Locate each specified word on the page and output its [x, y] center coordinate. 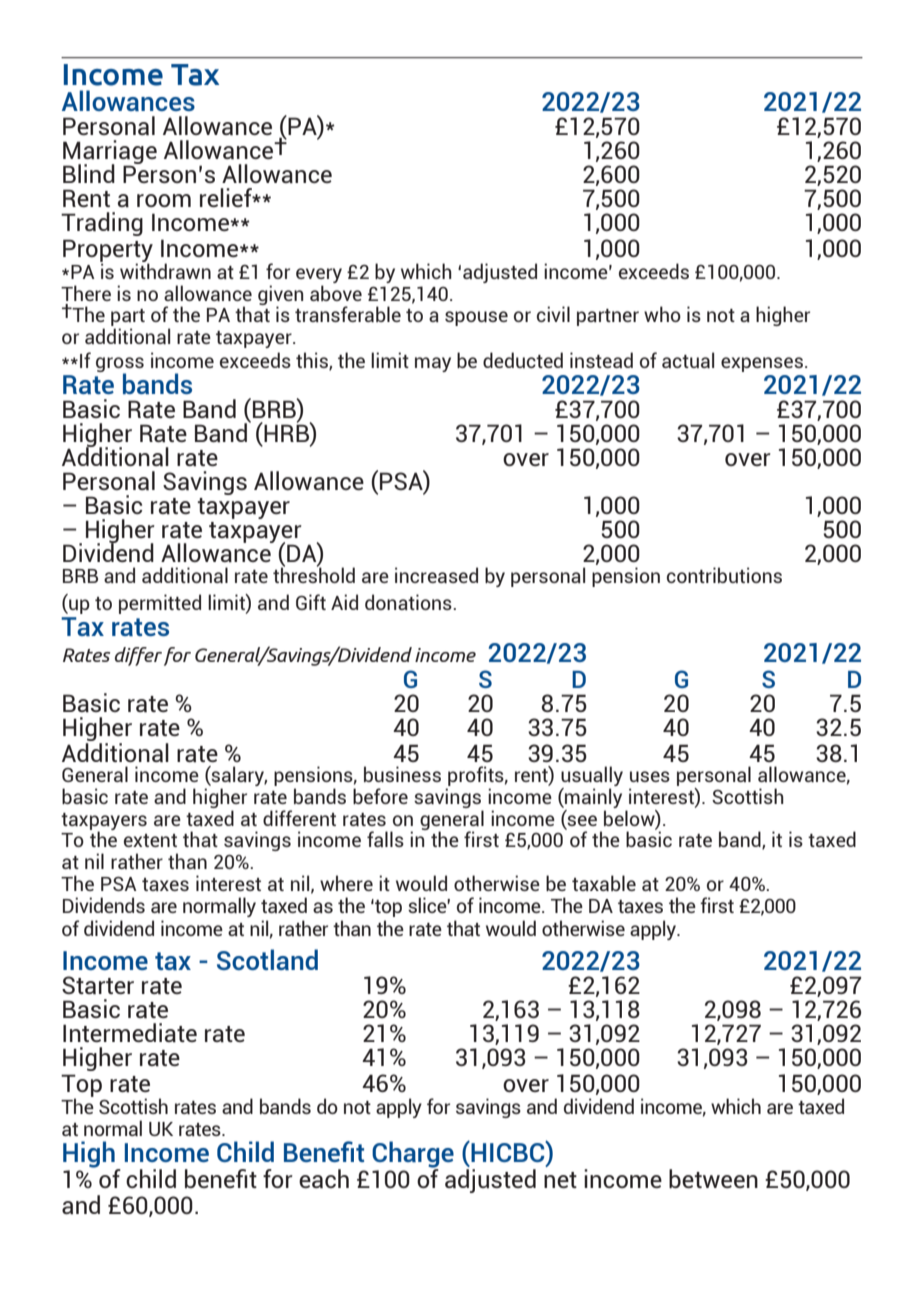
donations [409, 602]
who [662, 314]
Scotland [267, 959]
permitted [160, 604]
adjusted [500, 273]
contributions [724, 575]
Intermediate [130, 1033]
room [164, 200]
